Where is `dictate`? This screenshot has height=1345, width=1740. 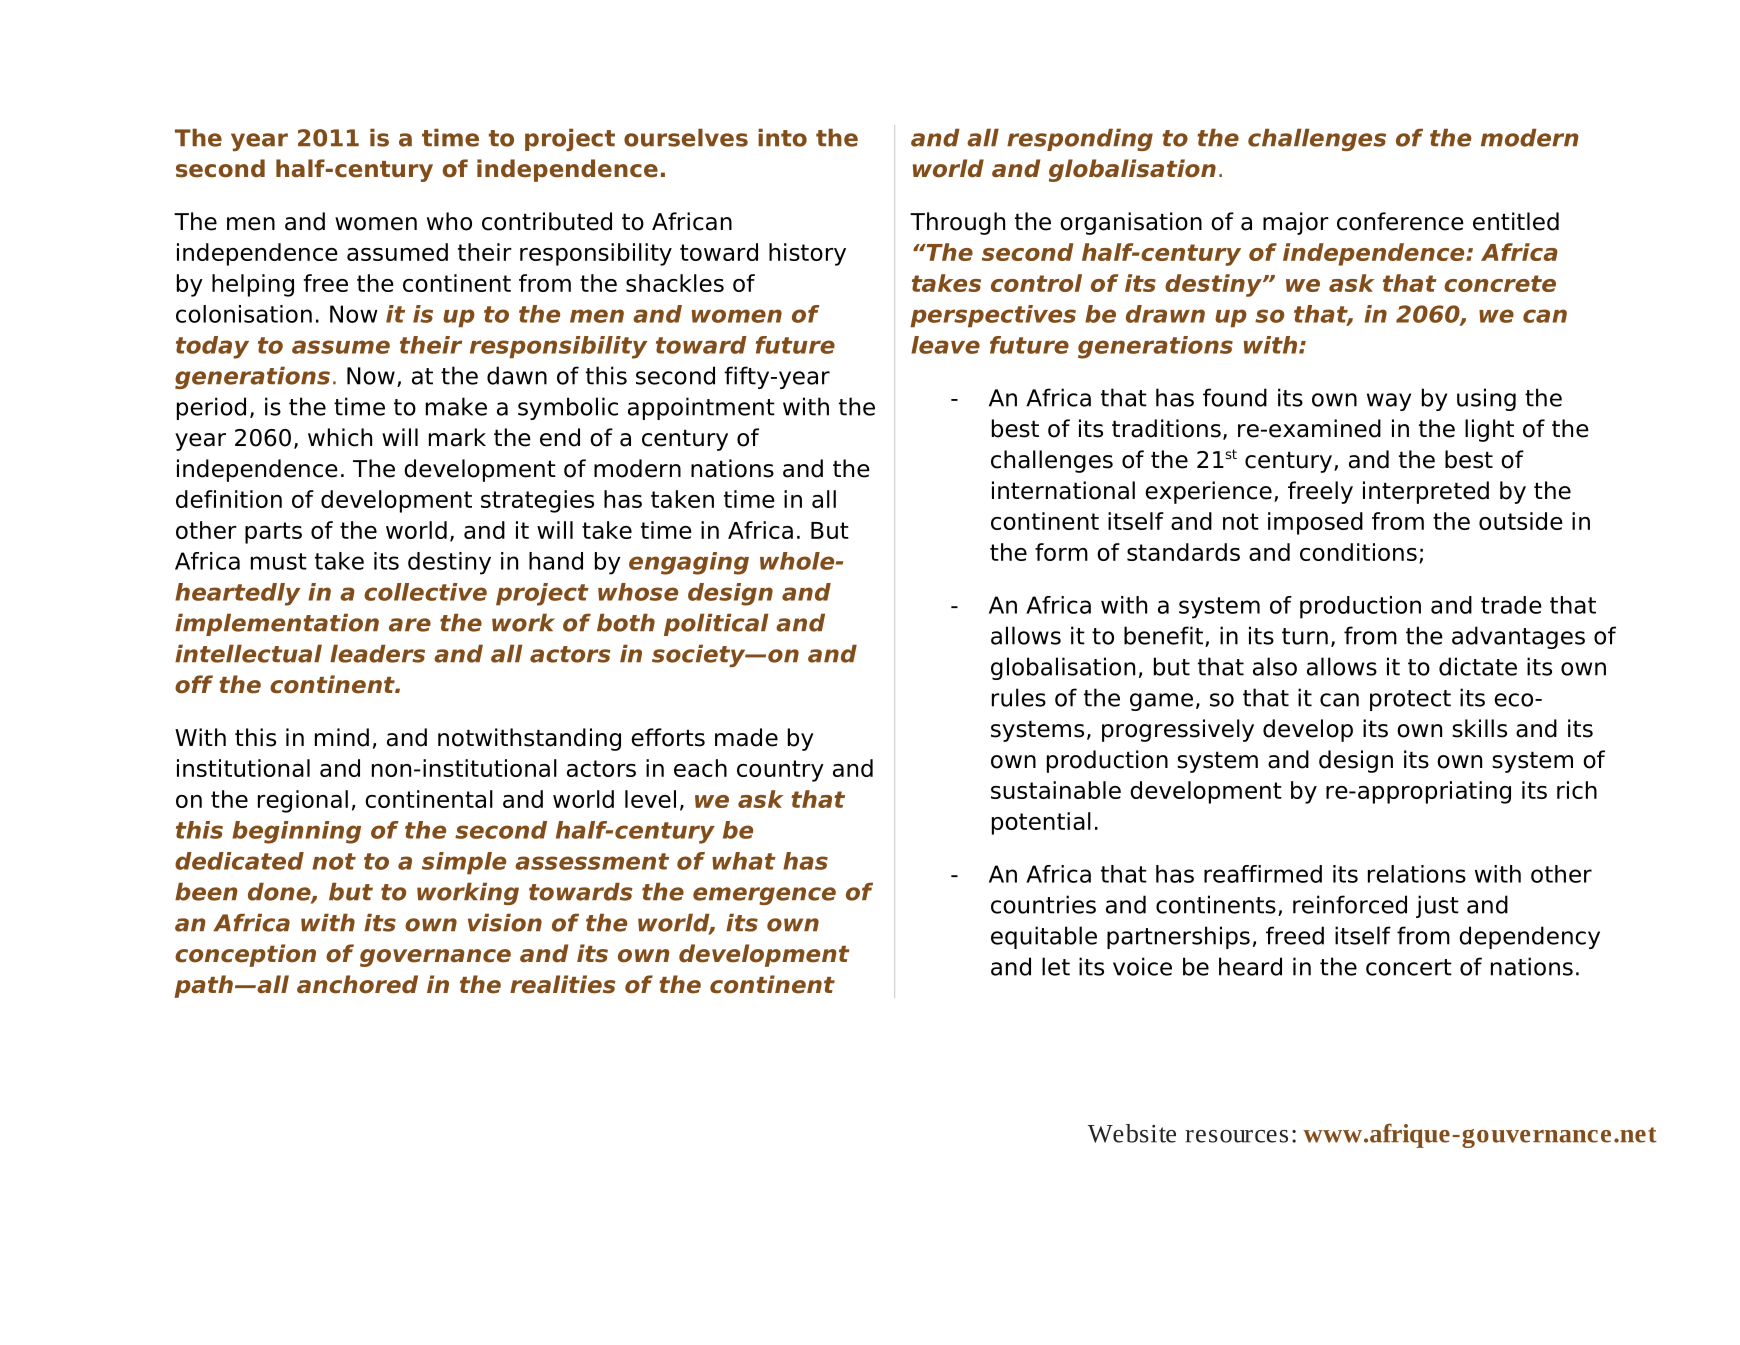
dictate is located at coordinates (1478, 666).
